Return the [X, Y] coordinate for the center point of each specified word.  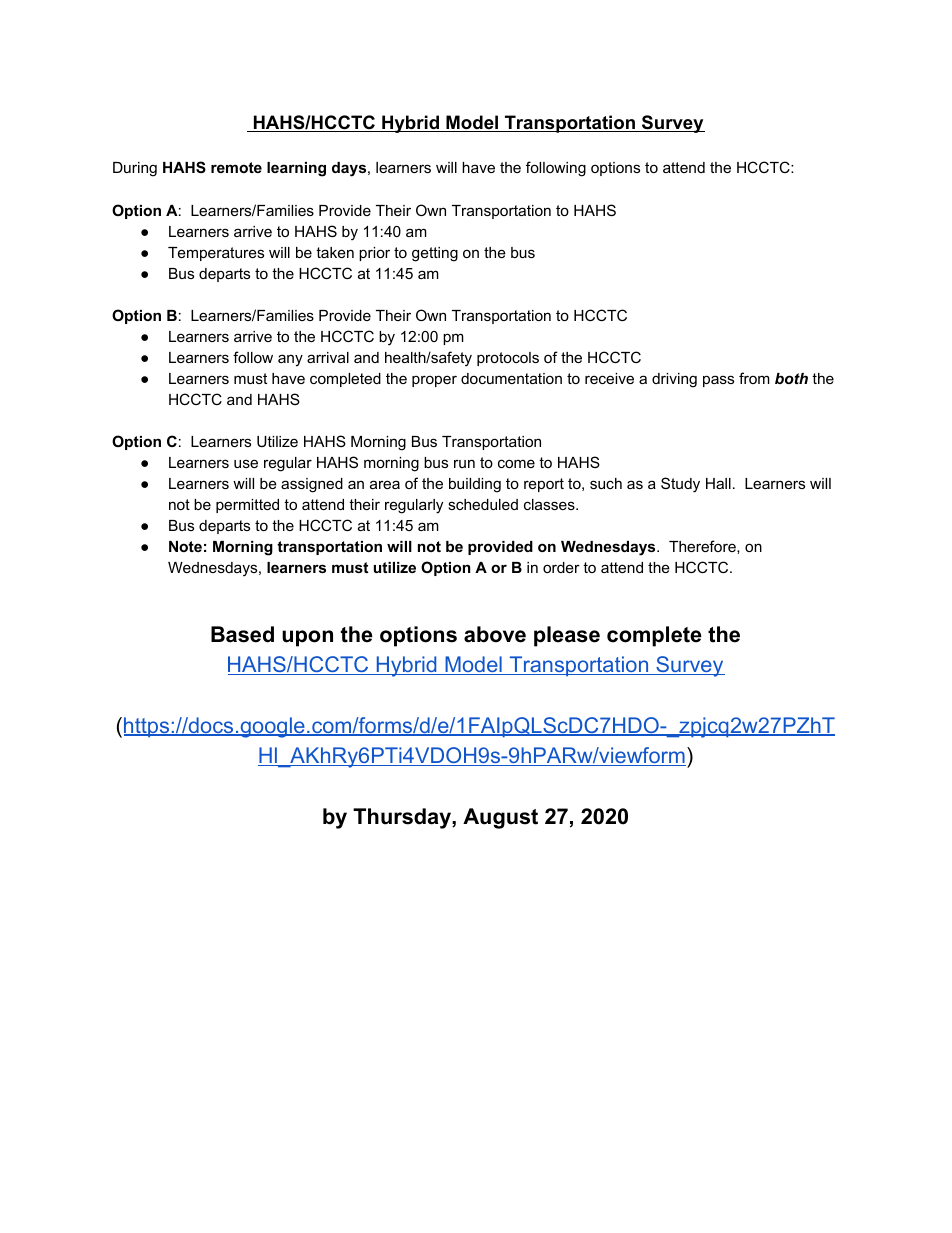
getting [435, 254]
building [475, 485]
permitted [247, 506]
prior [374, 254]
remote [236, 167]
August [500, 818]
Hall [718, 483]
